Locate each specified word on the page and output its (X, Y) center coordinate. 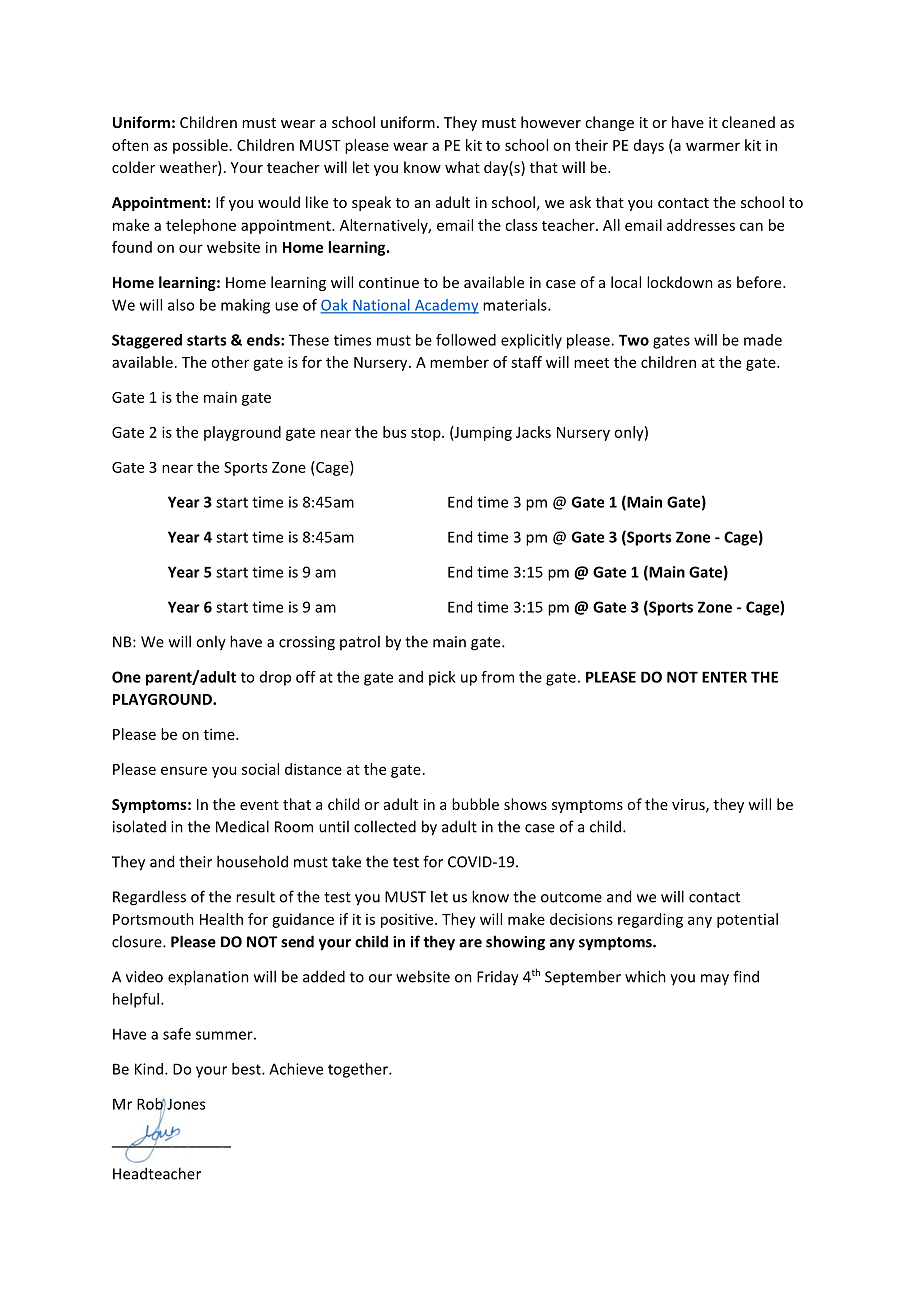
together (359, 1070)
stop (427, 434)
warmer (713, 146)
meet (591, 363)
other (230, 362)
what (462, 167)
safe (177, 1034)
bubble (475, 804)
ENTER (724, 677)
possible (200, 146)
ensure (184, 770)
